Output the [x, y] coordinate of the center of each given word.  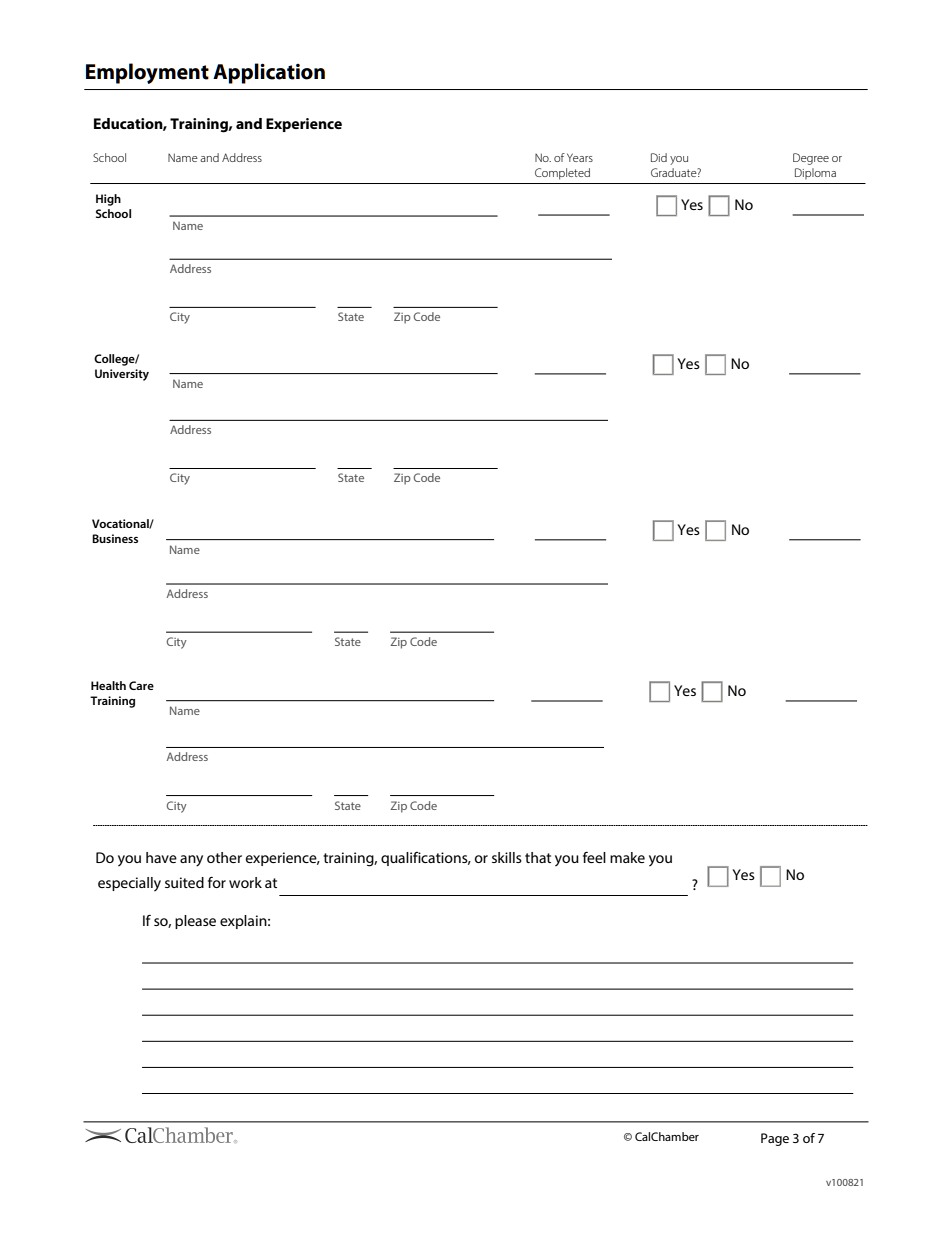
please [195, 922]
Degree [811, 159]
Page [775, 1139]
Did [659, 157]
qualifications [425, 859]
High [108, 200]
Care [141, 685]
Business [115, 538]
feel [594, 857]
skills [507, 857]
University [122, 375]
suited [184, 882]
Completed [562, 174]
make [627, 857]
